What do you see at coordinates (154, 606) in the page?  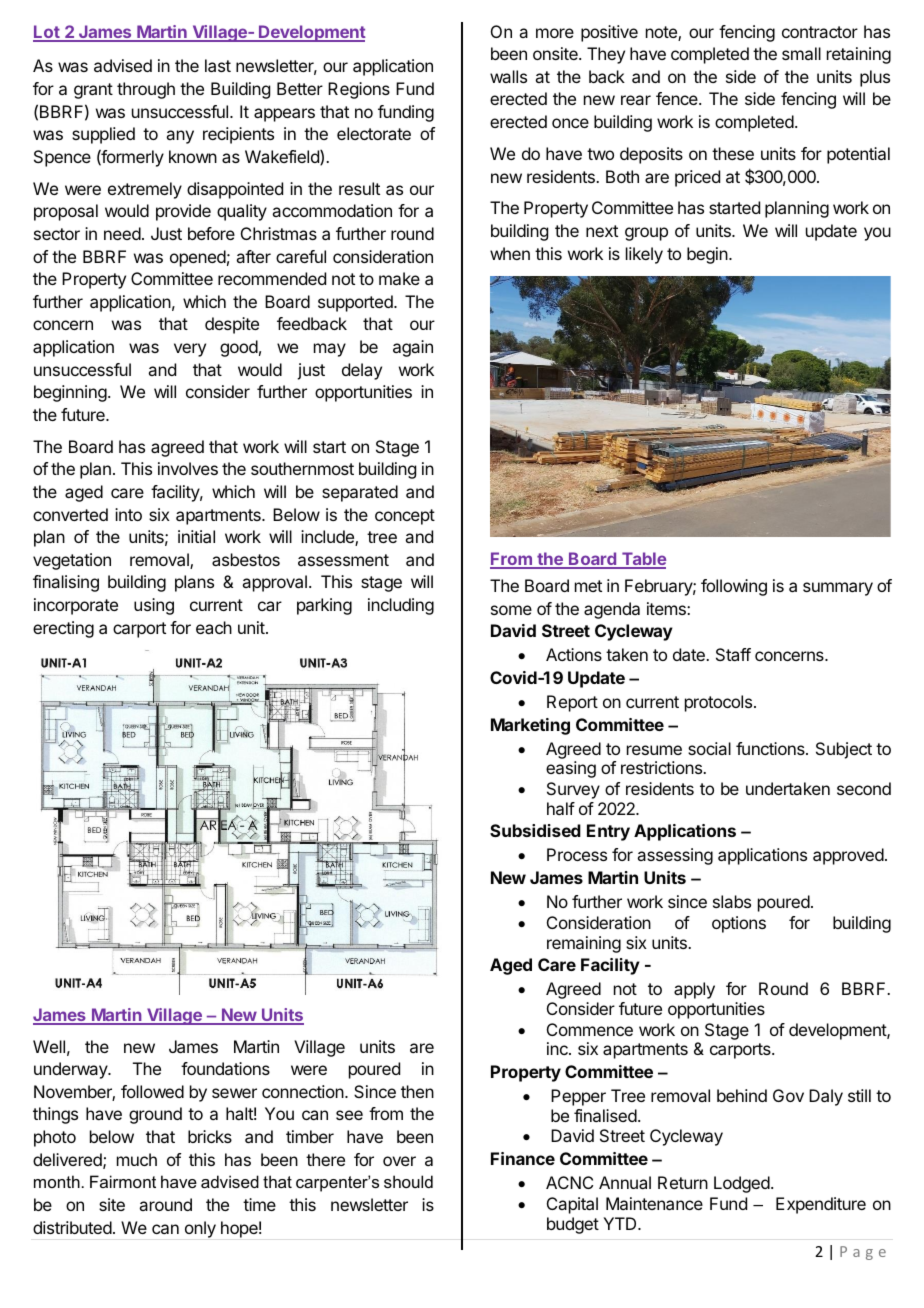 I see `using` at bounding box center [154, 606].
